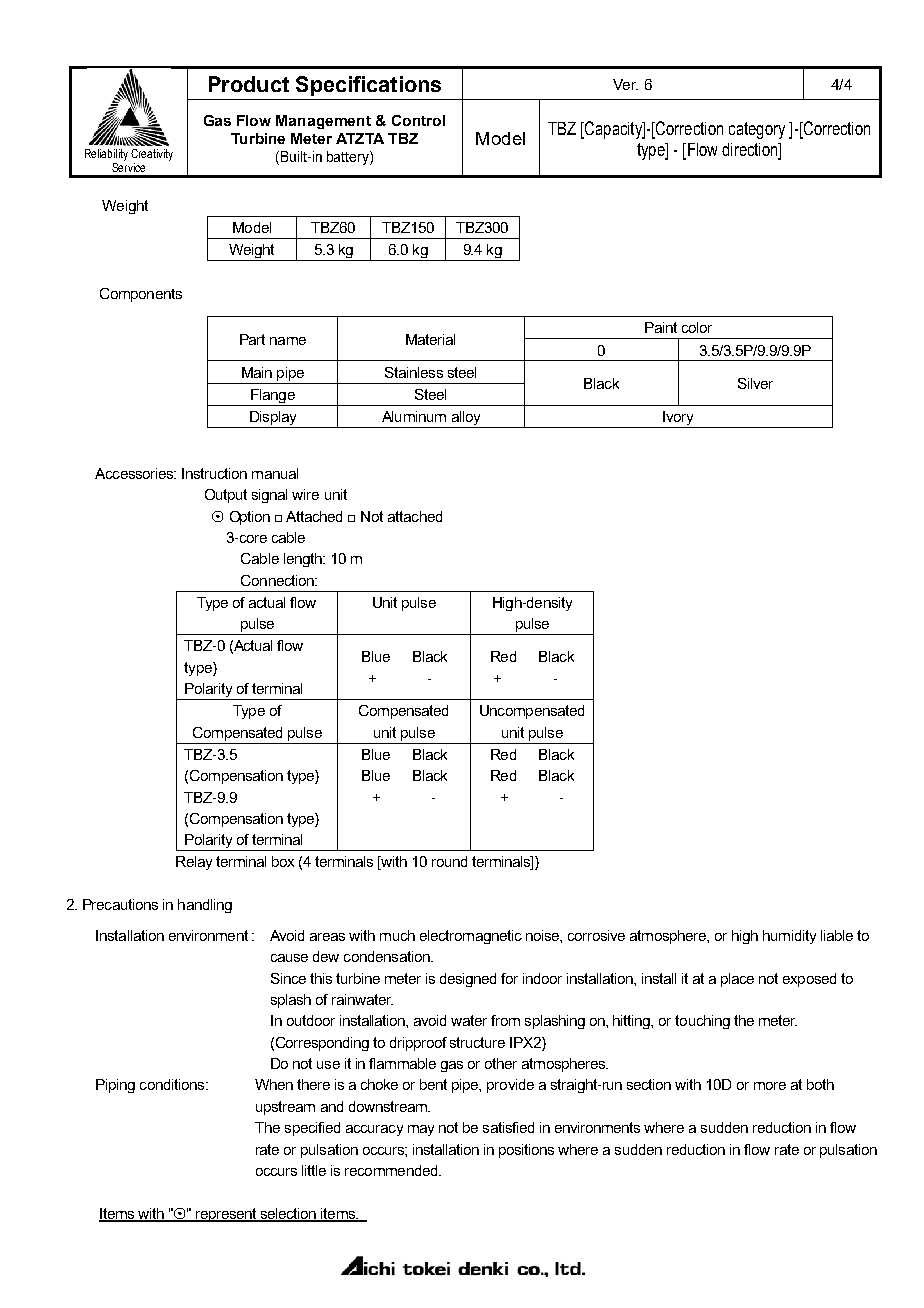  I want to click on Creativity, so click(152, 155).
